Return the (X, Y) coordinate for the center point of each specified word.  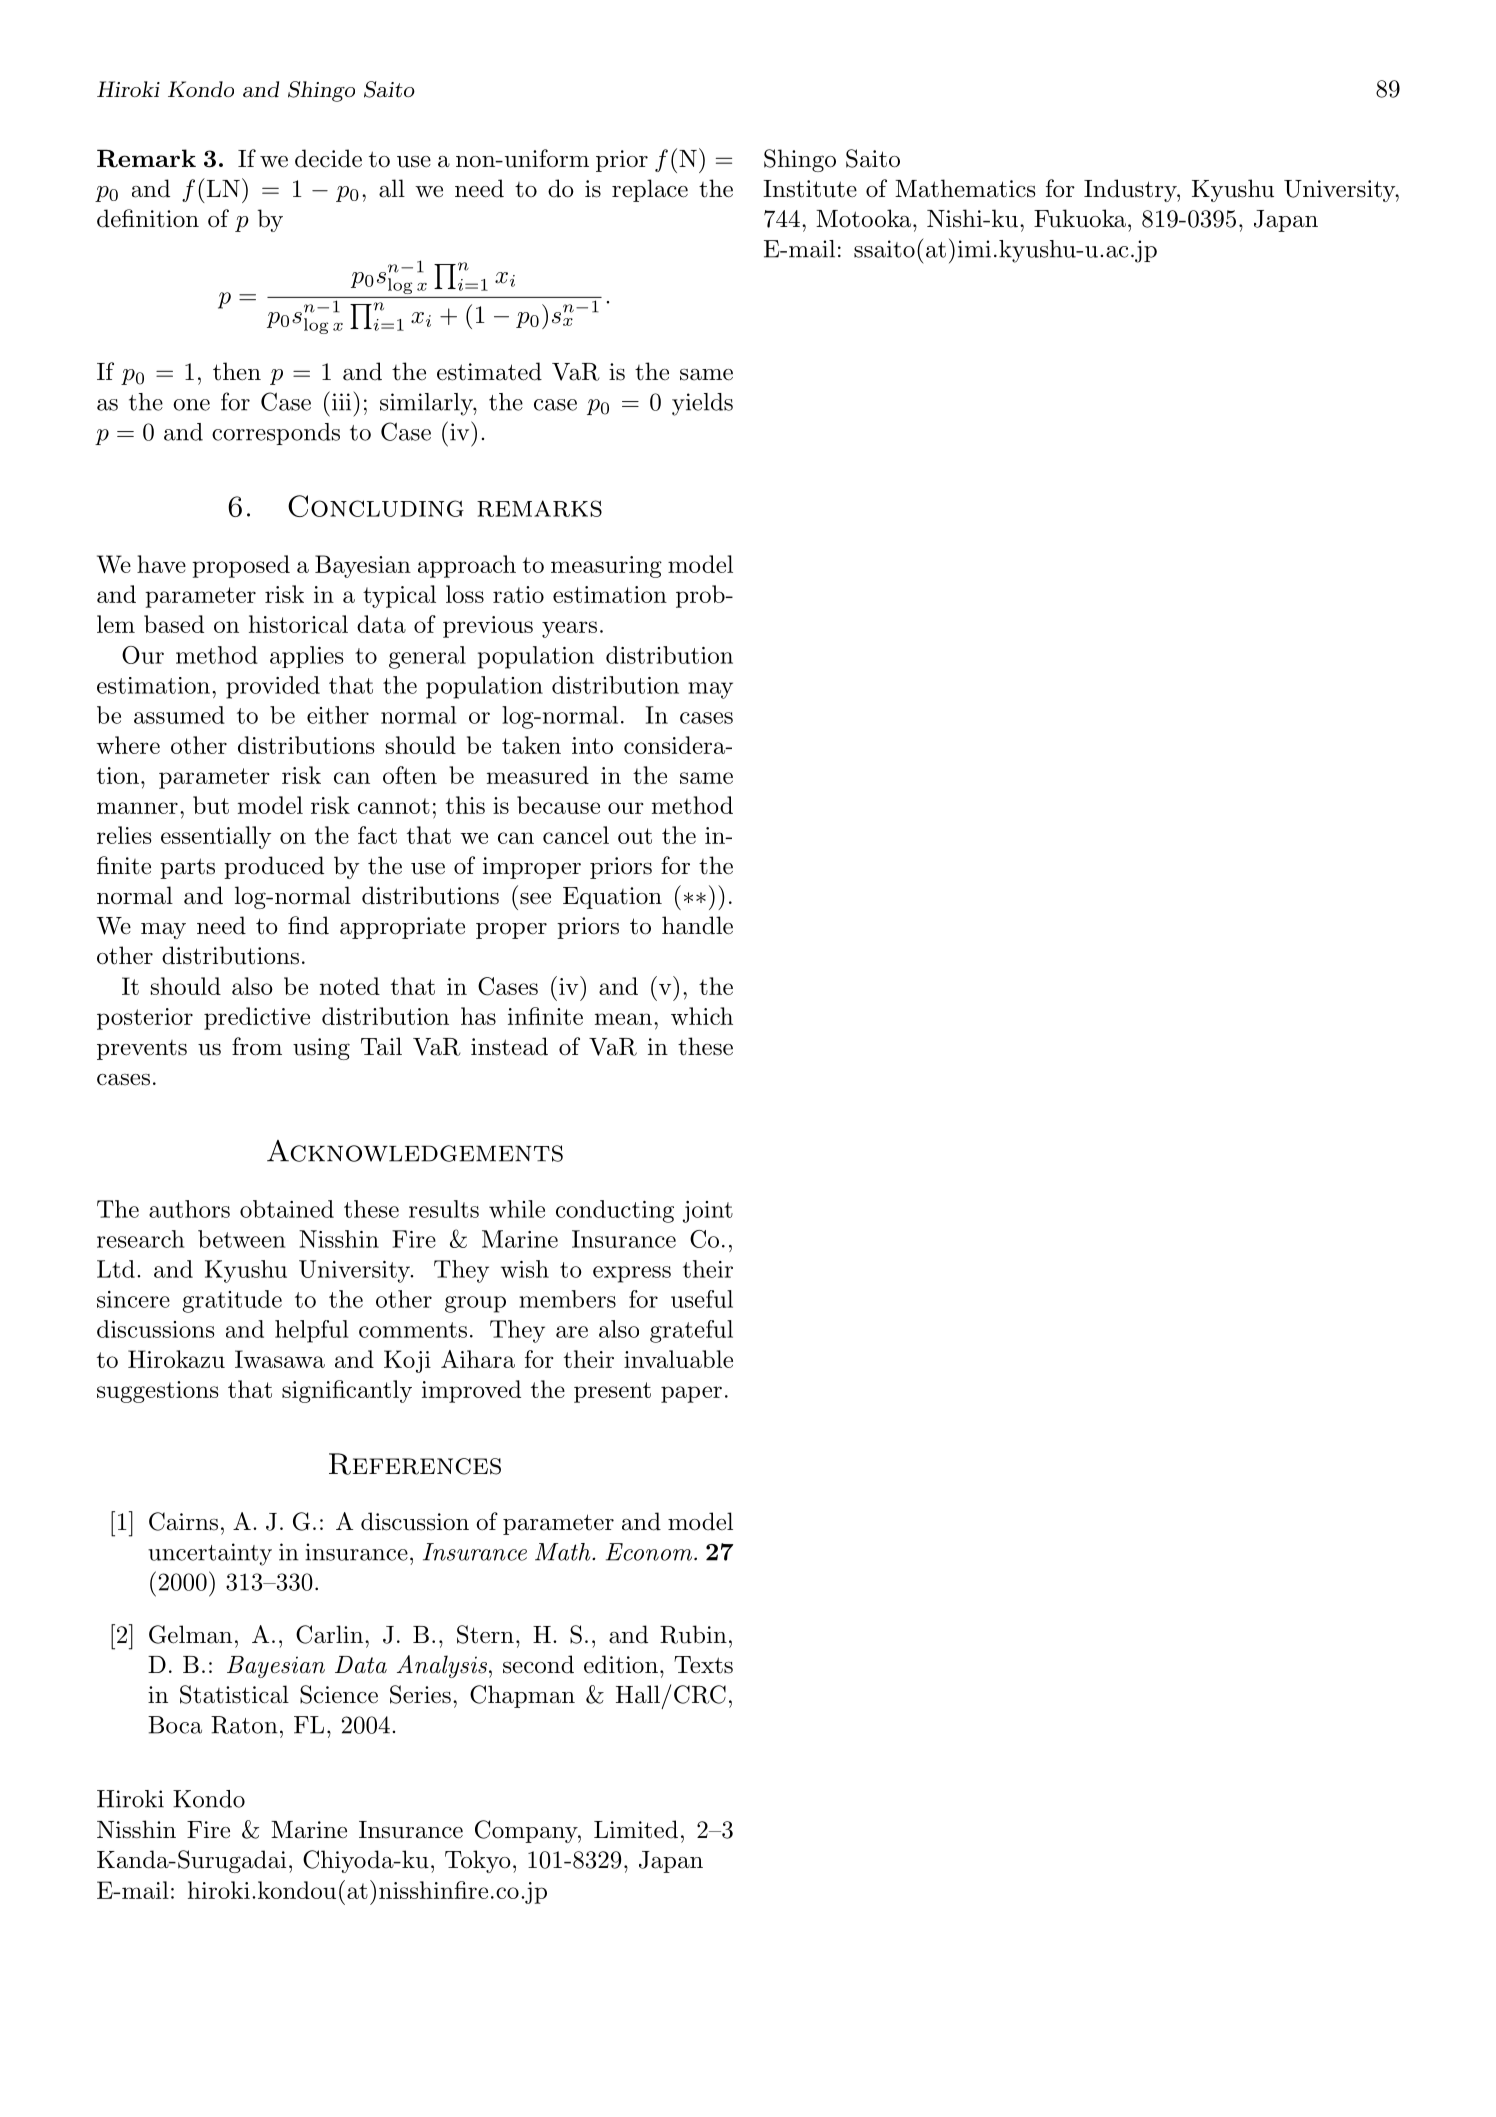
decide (328, 158)
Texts (703, 1665)
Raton (244, 1725)
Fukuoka (1080, 218)
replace (650, 190)
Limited (636, 1829)
